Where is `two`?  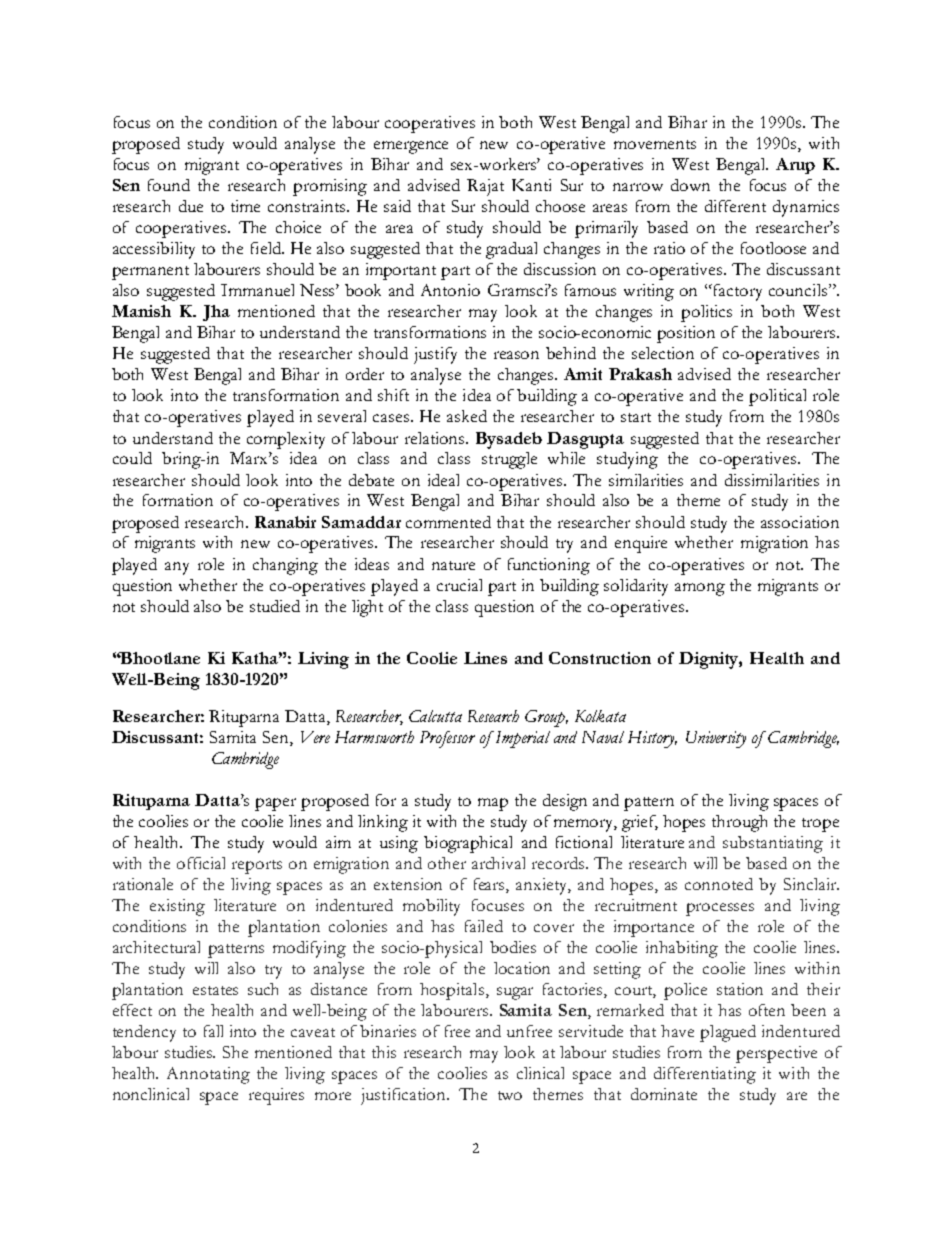
two is located at coordinates (510, 1095).
